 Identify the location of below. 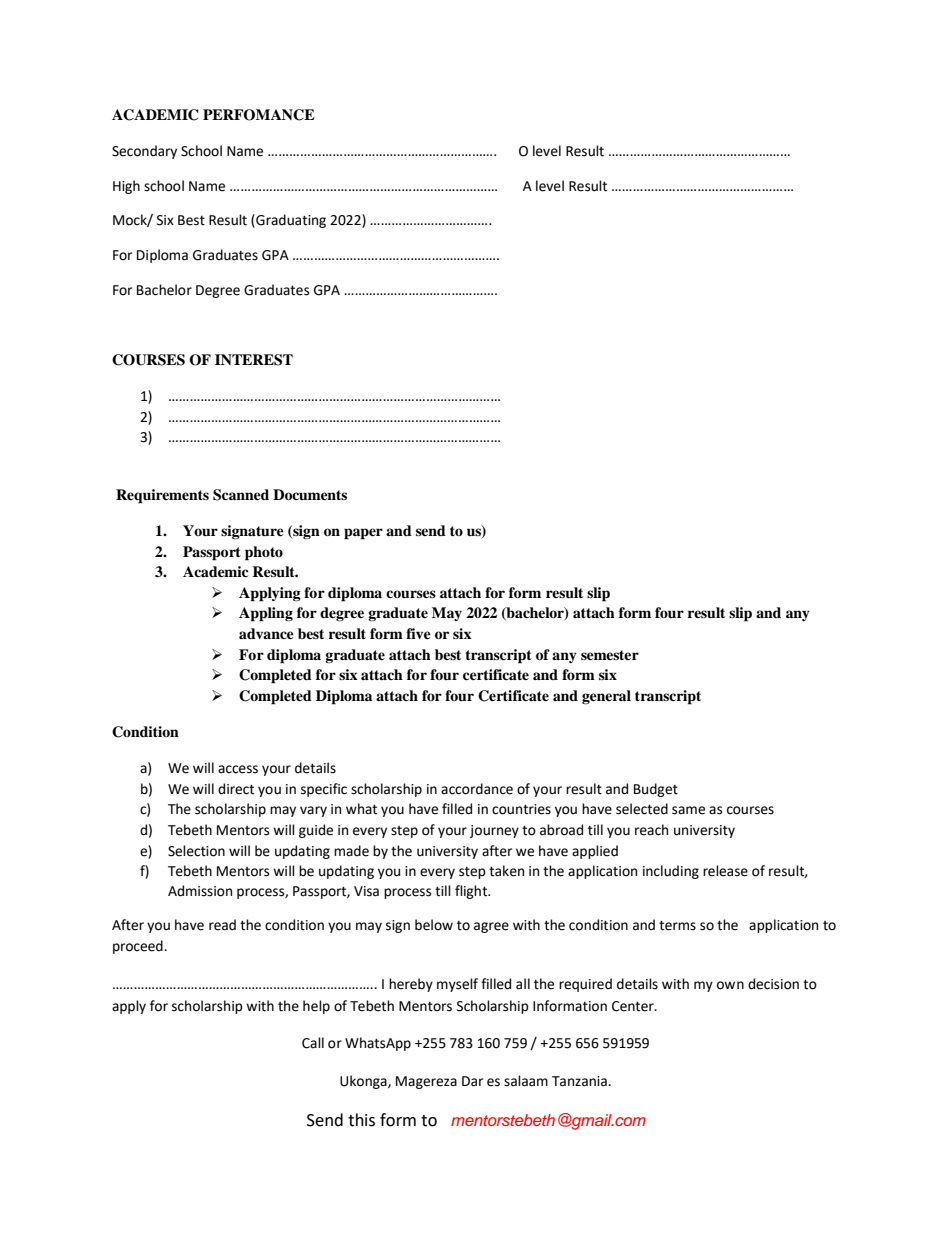
(434, 925).
